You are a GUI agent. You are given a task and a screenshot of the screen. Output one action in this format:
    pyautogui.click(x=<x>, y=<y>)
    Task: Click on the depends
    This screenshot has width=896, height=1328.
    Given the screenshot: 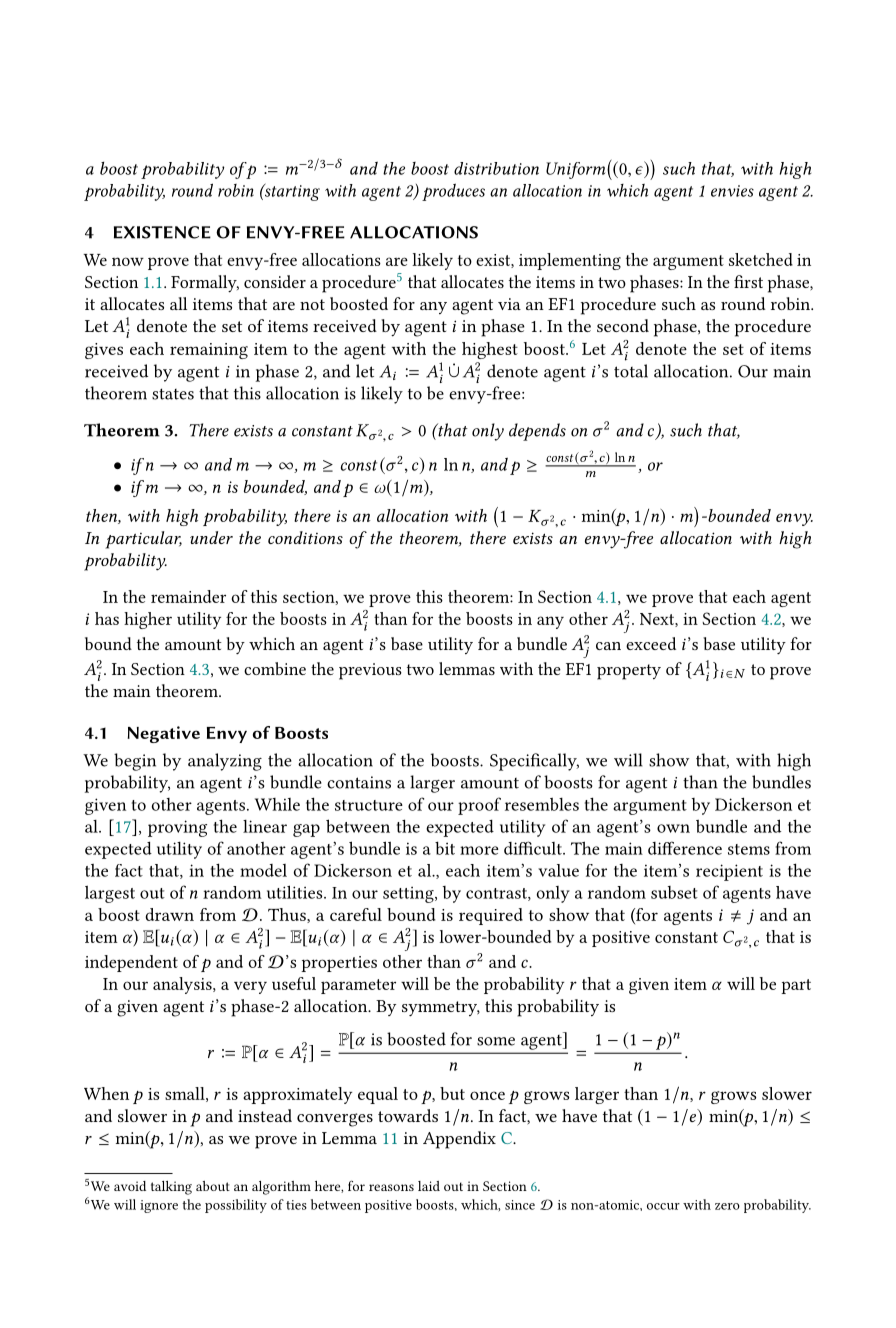 What is the action you would take?
    pyautogui.click(x=537, y=432)
